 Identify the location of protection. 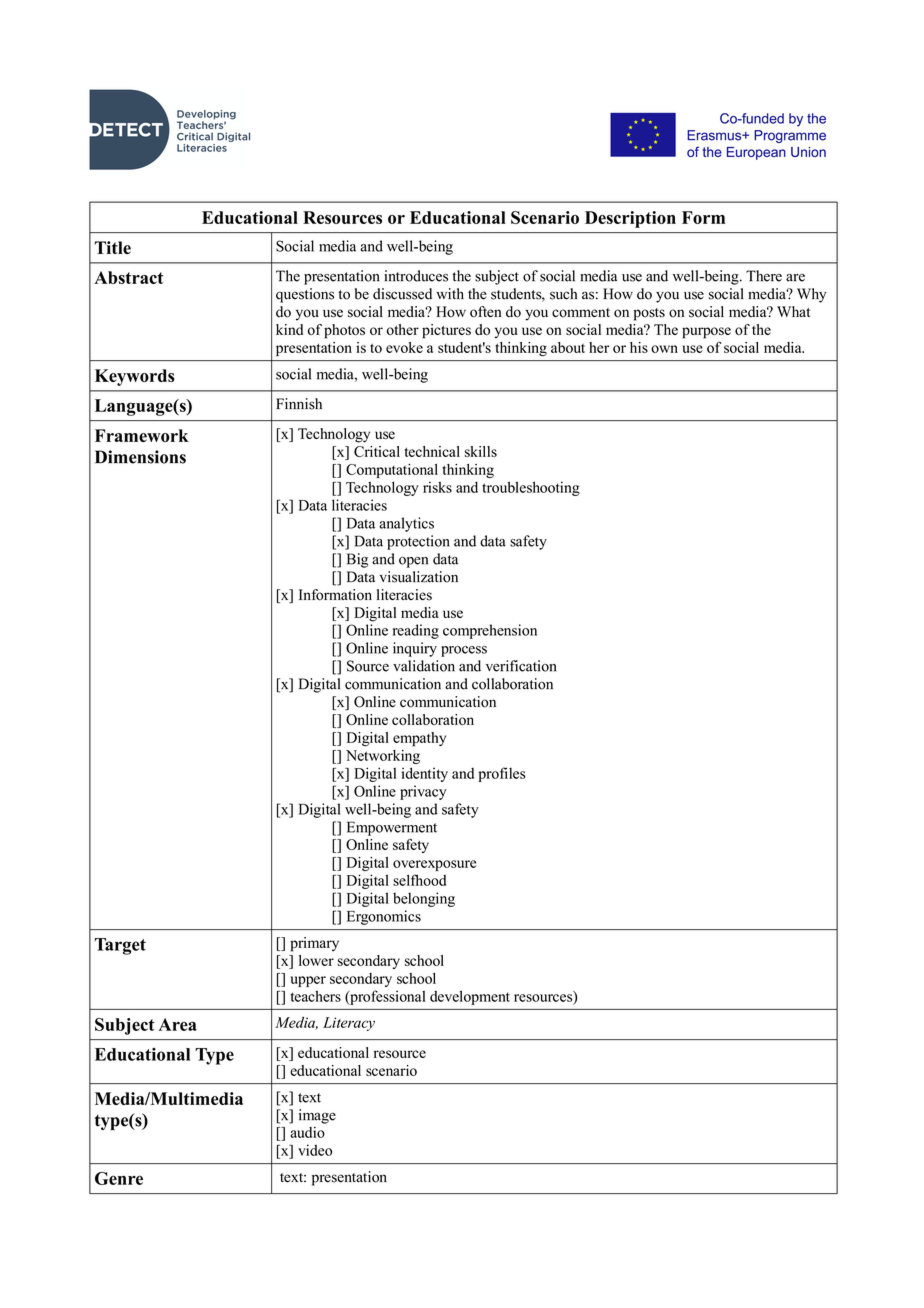
(418, 542).
